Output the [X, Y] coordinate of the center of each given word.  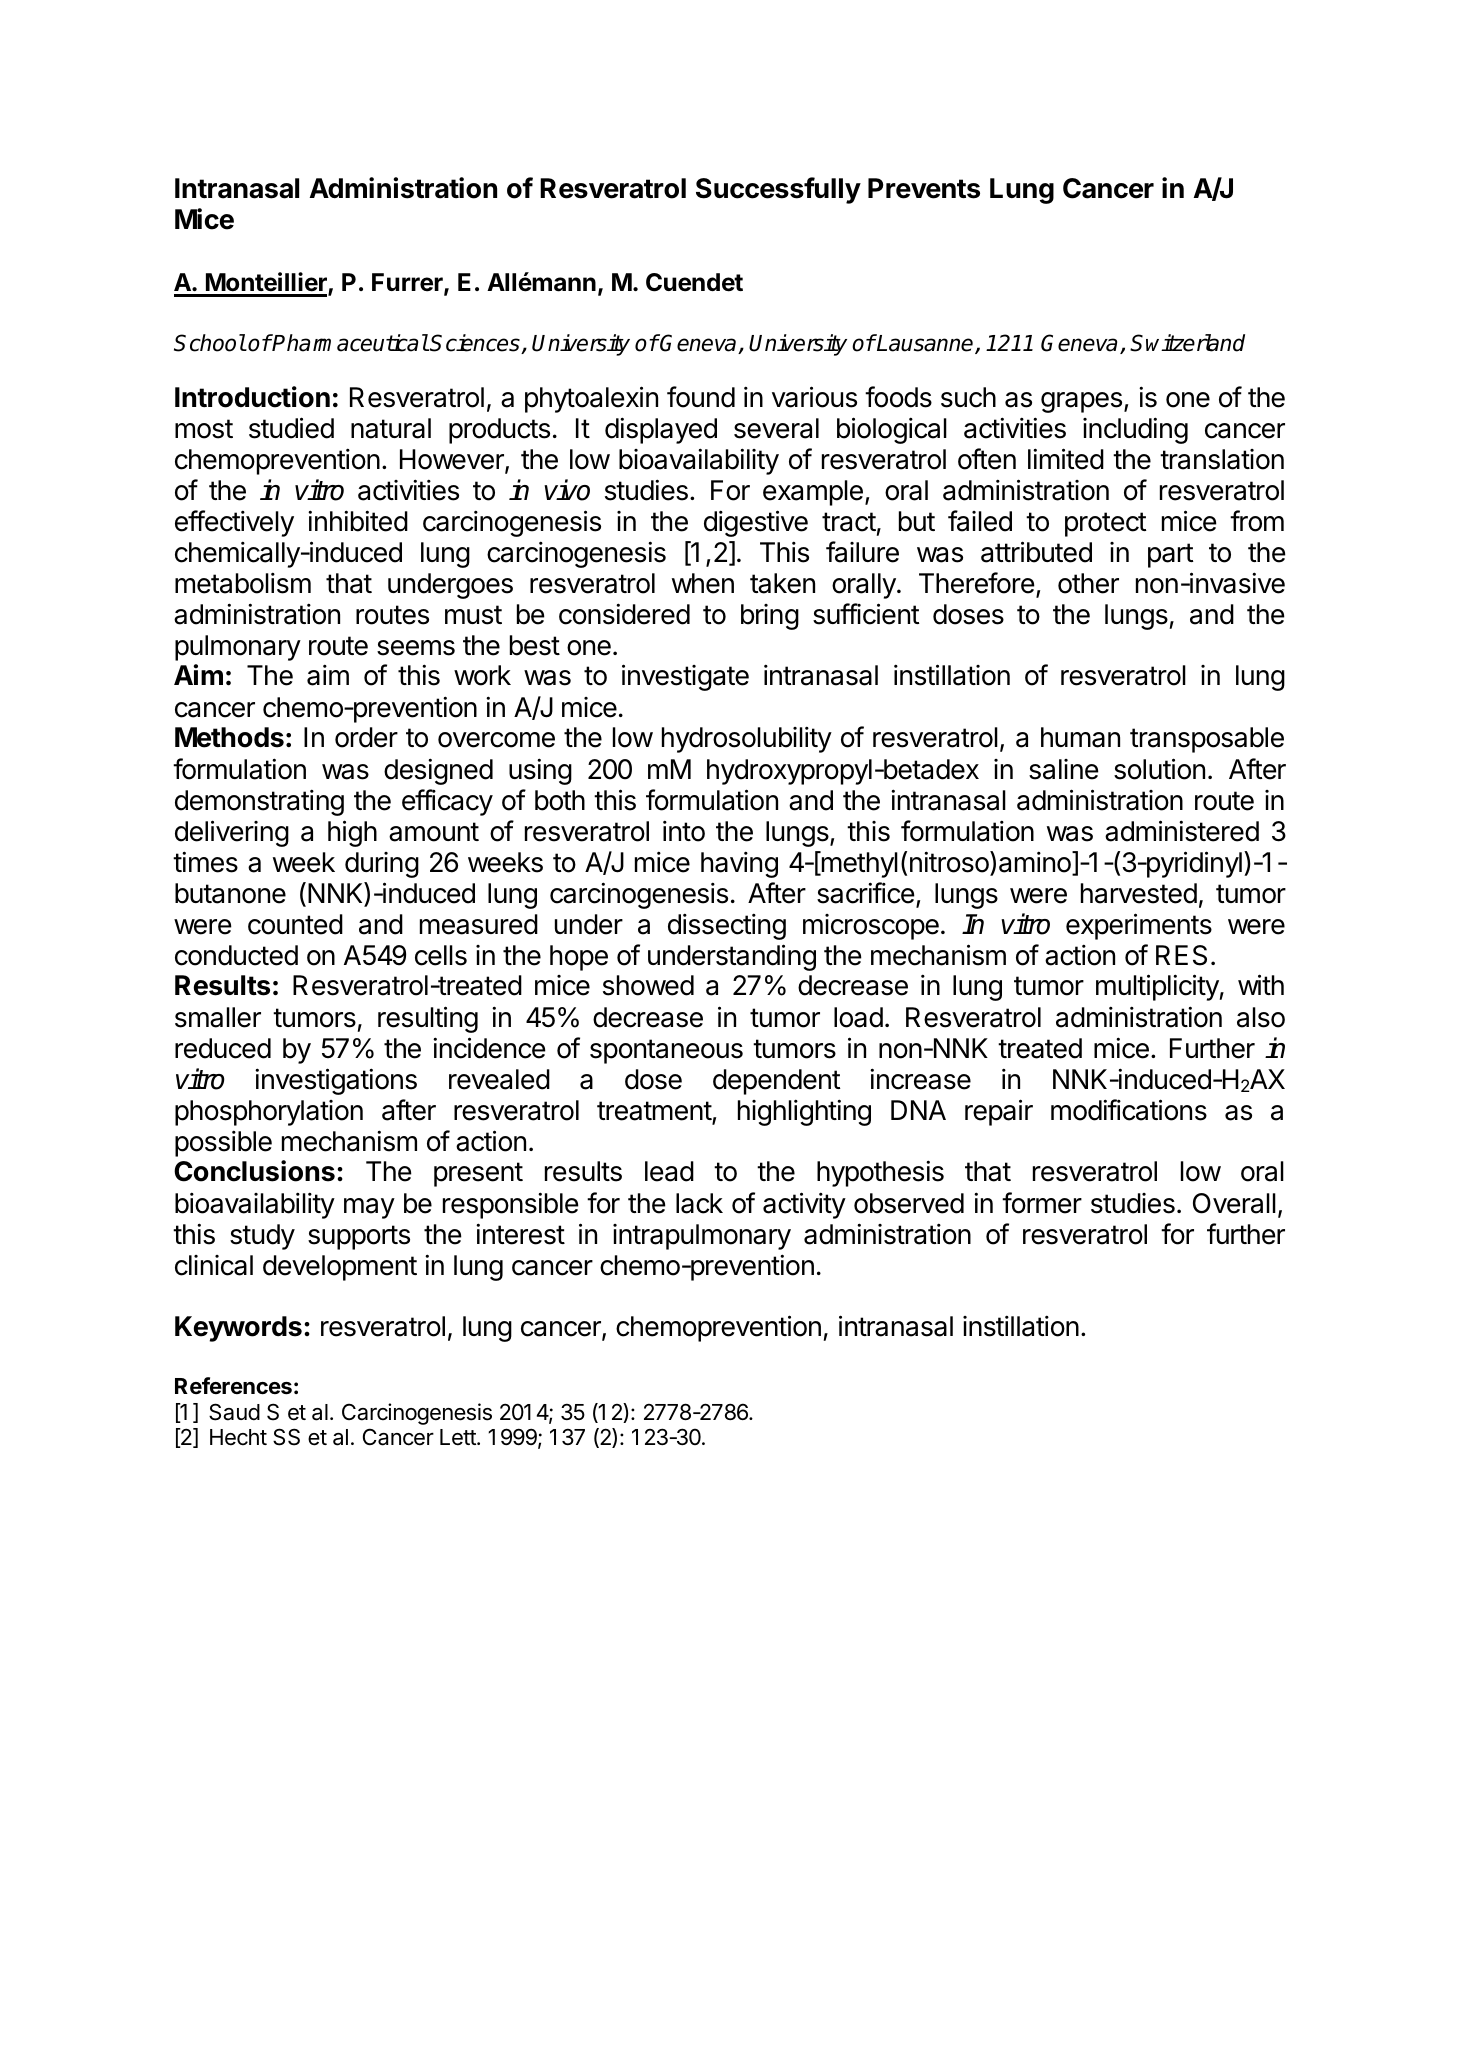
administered [1182, 831]
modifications [1129, 1110]
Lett [459, 1437]
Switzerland [1187, 343]
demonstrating [259, 802]
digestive [756, 523]
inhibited [358, 521]
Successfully [778, 190]
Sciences [475, 344]
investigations [336, 1081]
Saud [234, 1412]
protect [1106, 524]
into [684, 831]
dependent [777, 1082]
